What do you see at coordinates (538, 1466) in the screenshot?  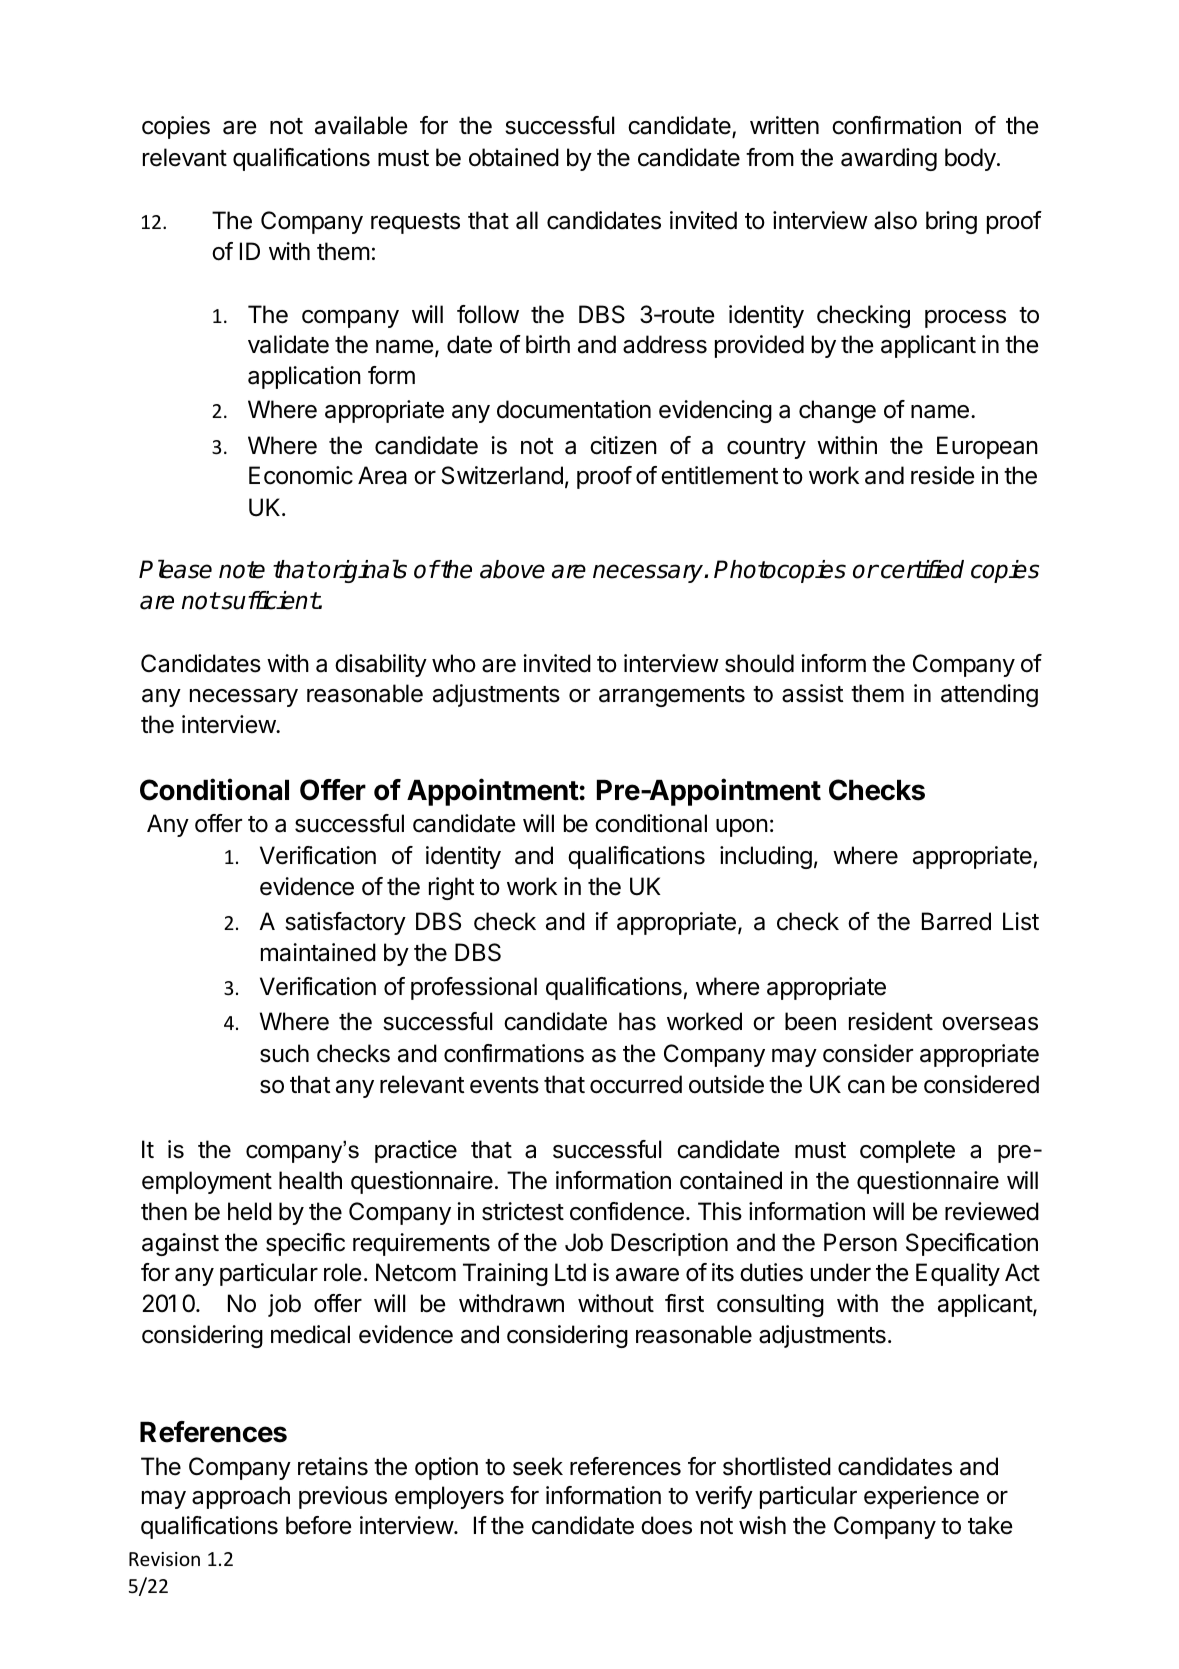 I see `seek` at bounding box center [538, 1466].
